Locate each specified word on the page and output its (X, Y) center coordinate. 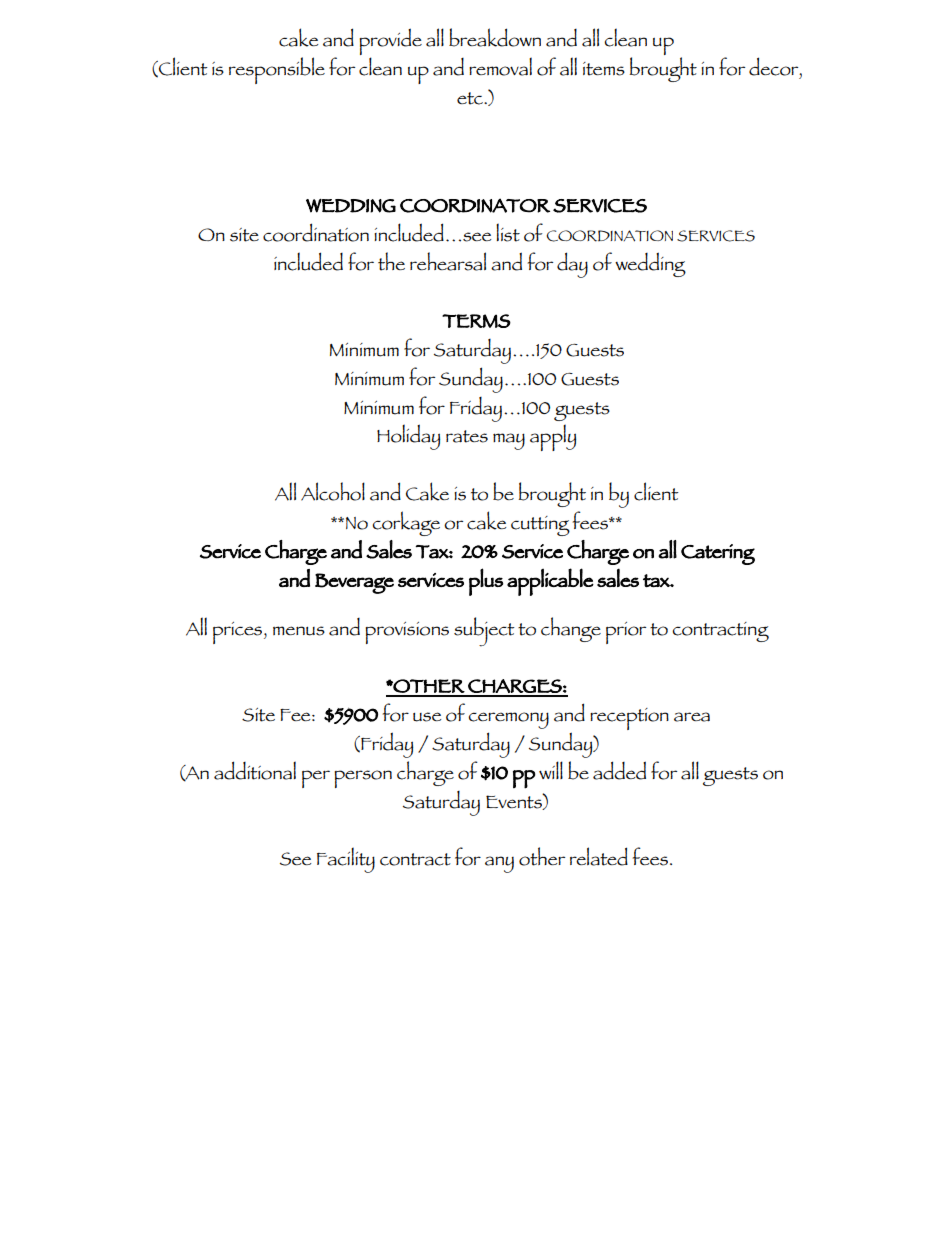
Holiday (408, 437)
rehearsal (448, 261)
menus (299, 631)
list (508, 232)
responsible (277, 70)
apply (553, 437)
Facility (346, 860)
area (692, 717)
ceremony (508, 720)
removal (500, 66)
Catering (718, 554)
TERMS (476, 321)
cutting (540, 526)
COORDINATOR (475, 205)
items (604, 69)
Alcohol (333, 491)
